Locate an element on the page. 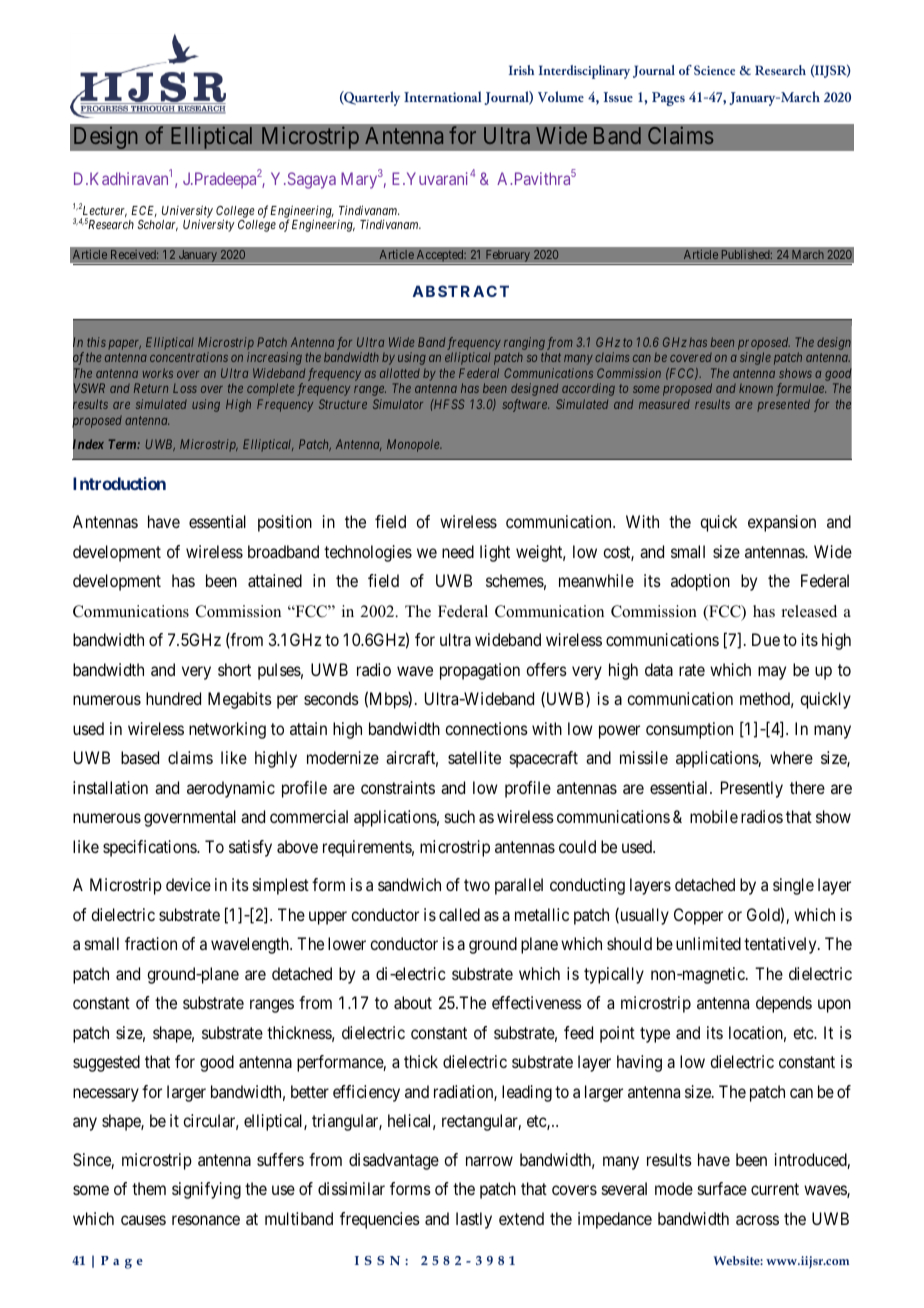 The width and height of the page is (924, 1308). specifications is located at coordinates (150, 848).
